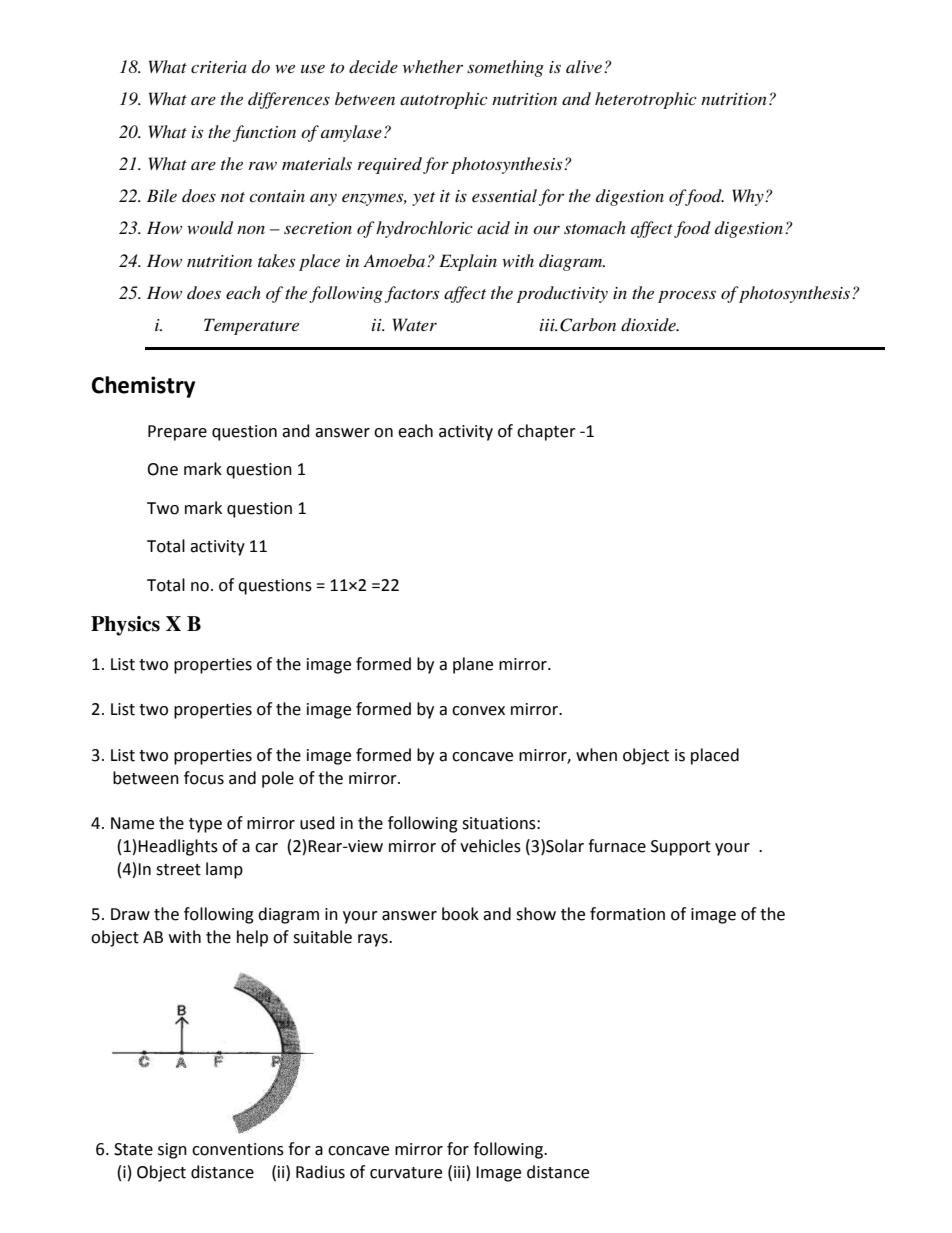 This page has height=1233, width=952. What do you see at coordinates (125, 626) in the page?
I see `Physics` at bounding box center [125, 626].
